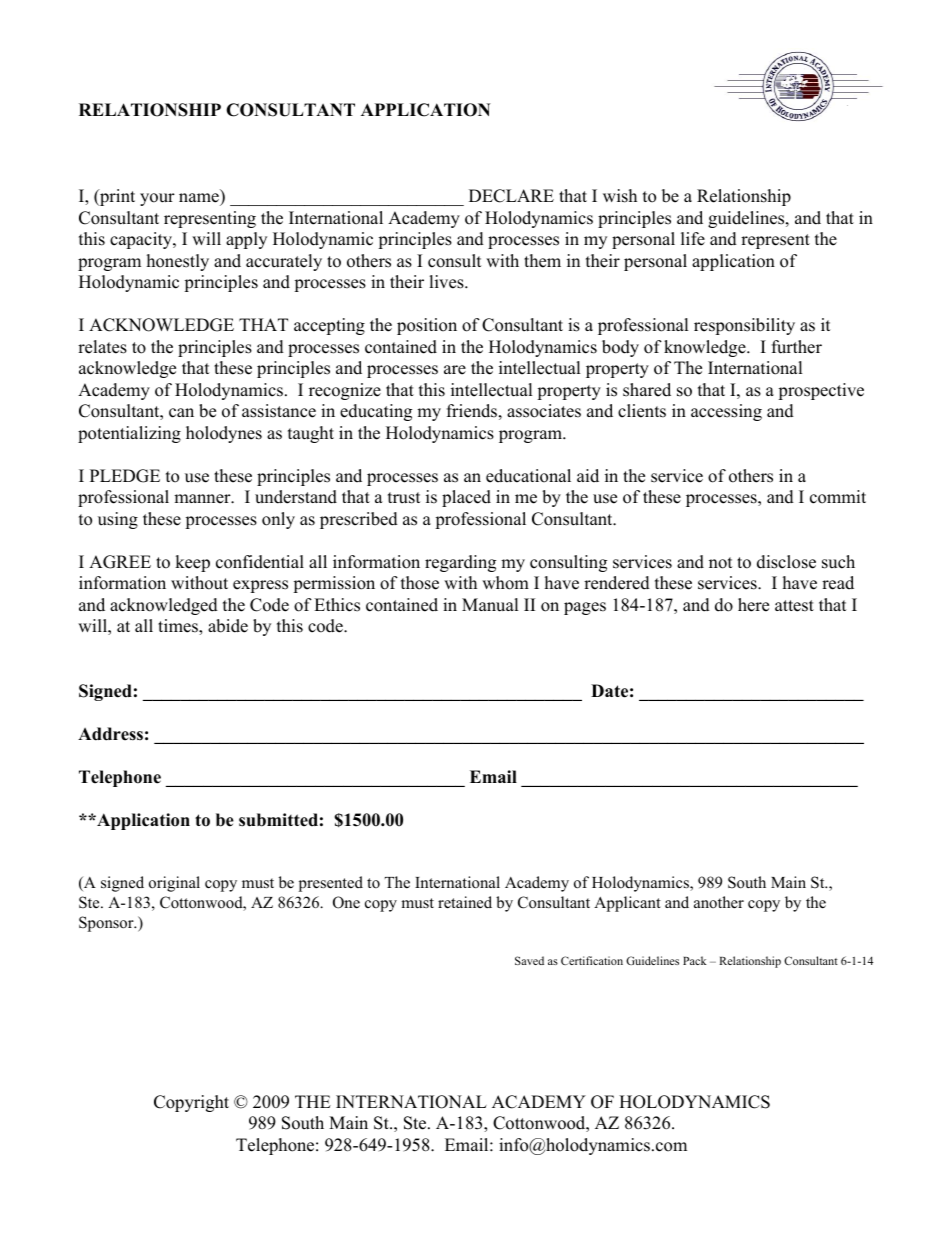 Image resolution: width=952 pixels, height=1233 pixels. I want to click on Pack, so click(695, 960).
